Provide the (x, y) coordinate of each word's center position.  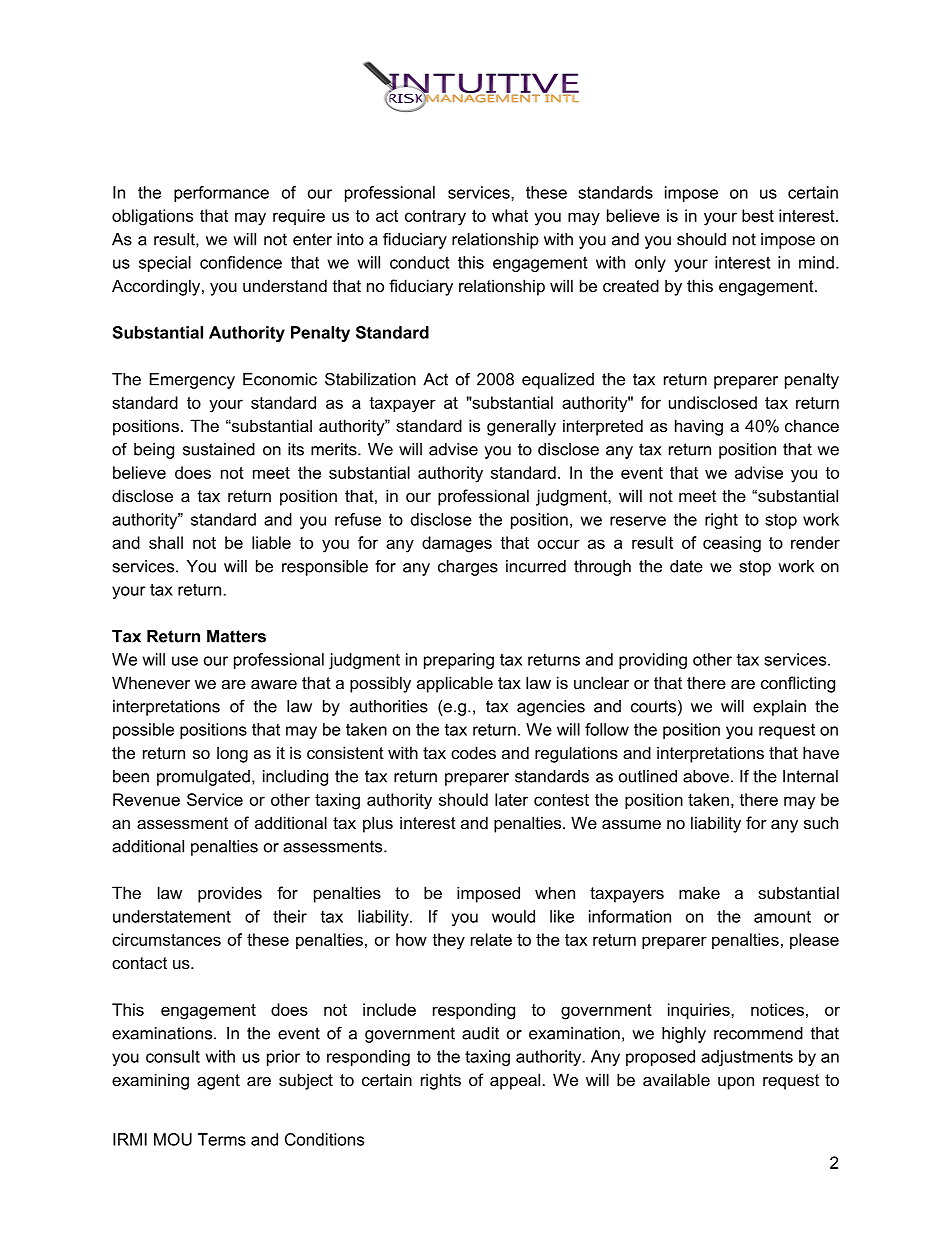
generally (521, 427)
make (699, 892)
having (699, 427)
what (510, 215)
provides (230, 894)
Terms (222, 1139)
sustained (219, 449)
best (758, 215)
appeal (515, 1081)
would (513, 916)
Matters (236, 636)
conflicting (798, 684)
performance (221, 194)
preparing (459, 661)
